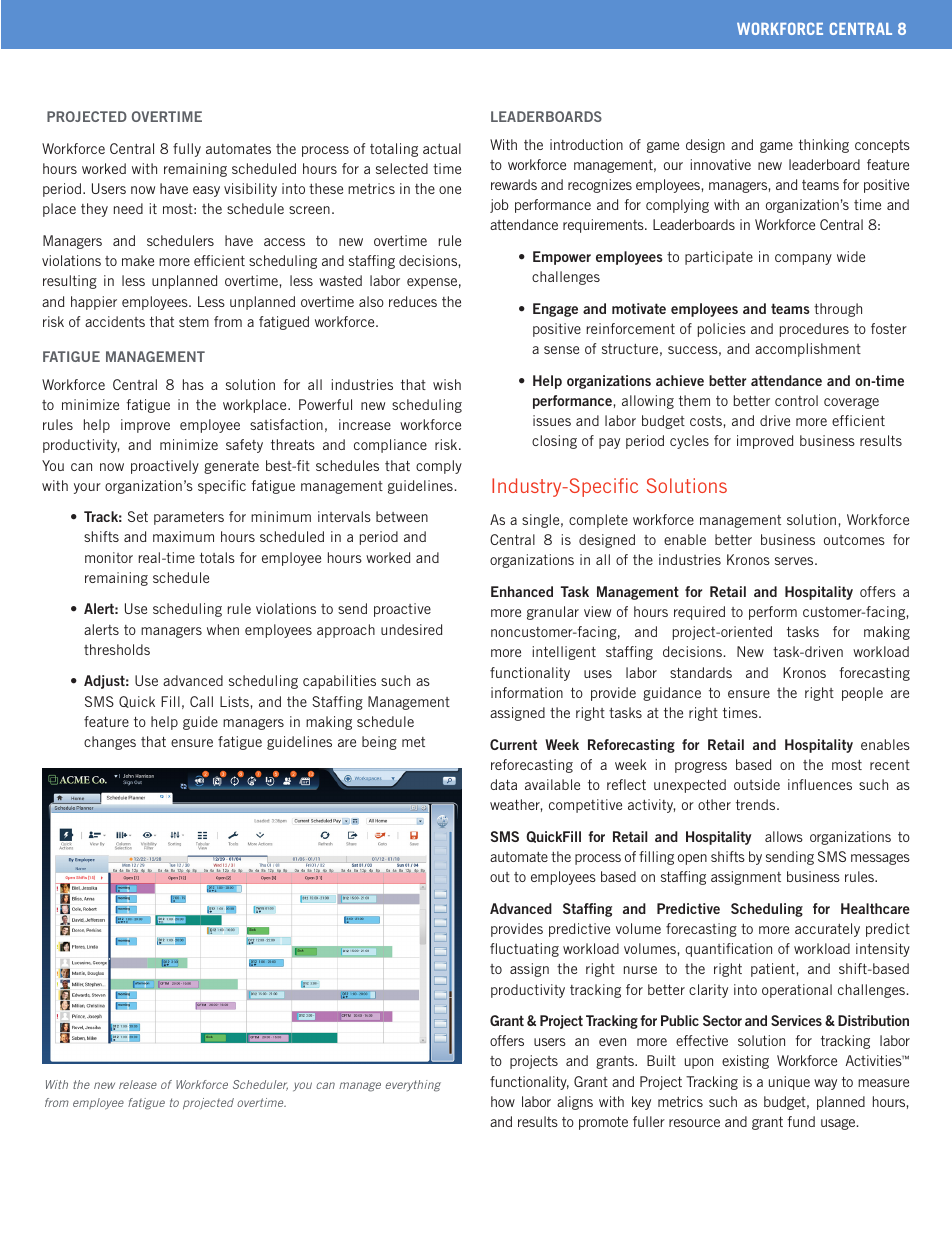  I want to click on unique, so click(789, 1083).
